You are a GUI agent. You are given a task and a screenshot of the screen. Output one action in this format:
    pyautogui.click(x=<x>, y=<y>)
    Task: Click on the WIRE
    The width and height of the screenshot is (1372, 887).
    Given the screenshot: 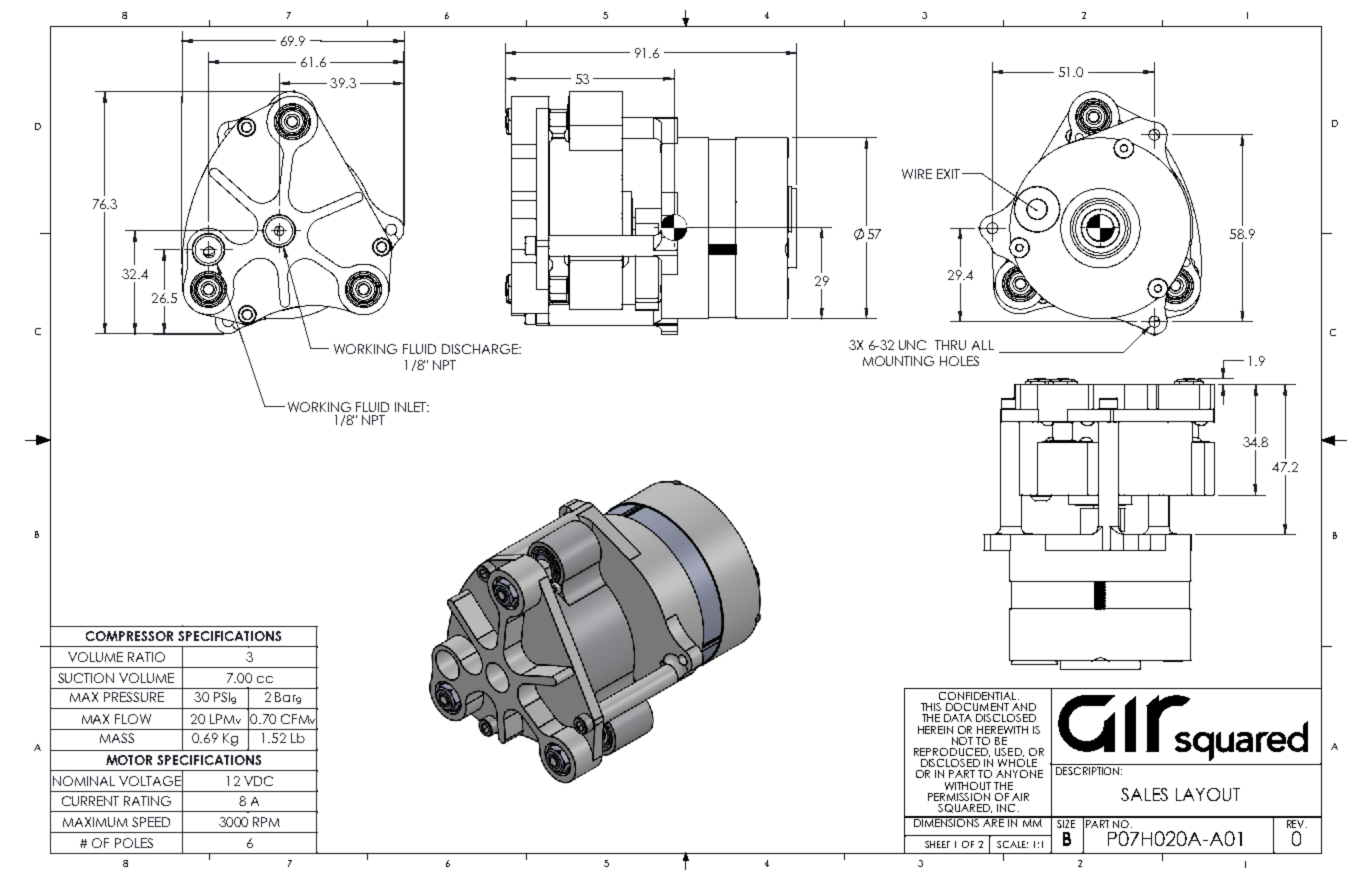 What is the action you would take?
    pyautogui.click(x=917, y=174)
